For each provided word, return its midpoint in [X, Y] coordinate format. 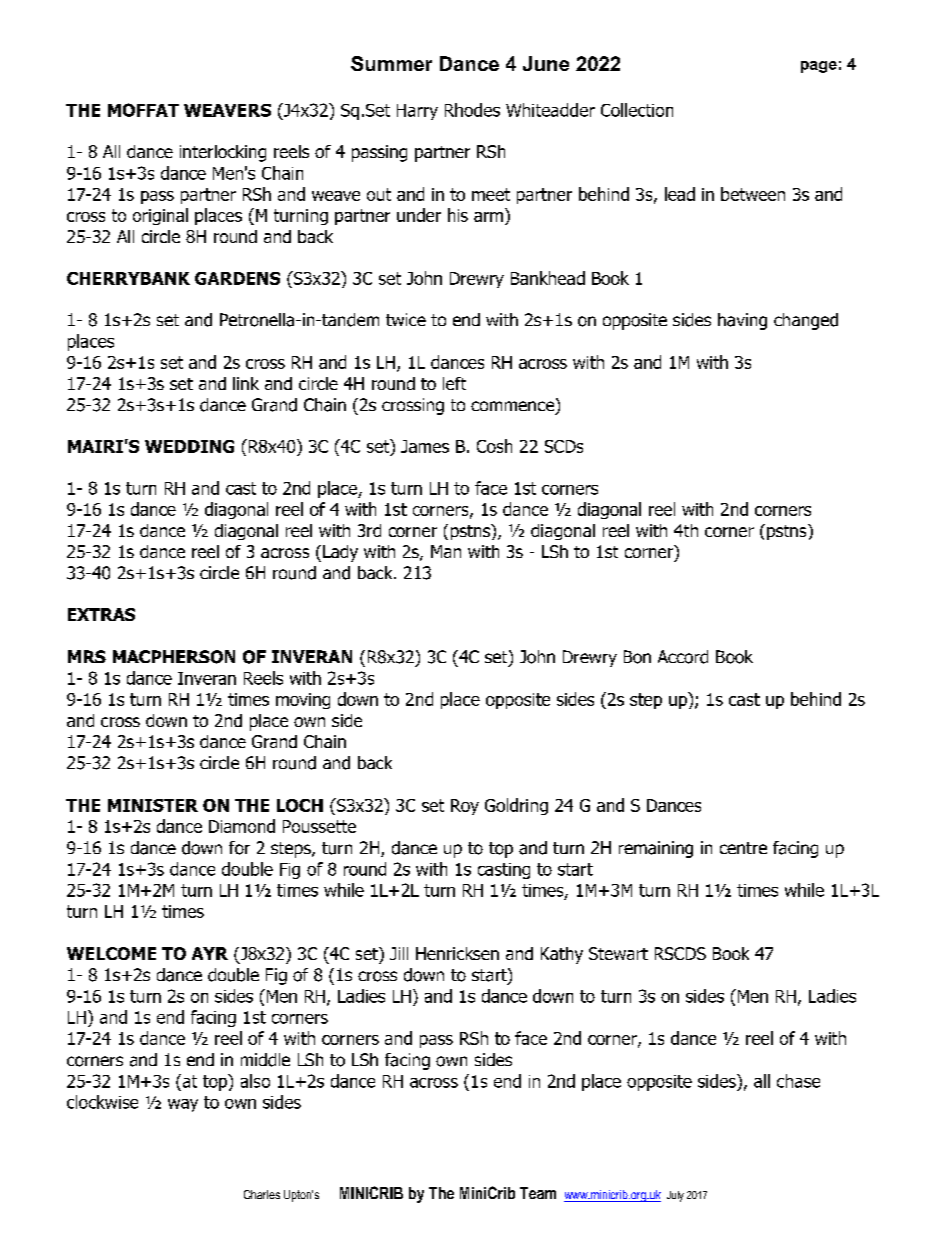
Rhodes [472, 110]
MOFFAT [143, 110]
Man [446, 551]
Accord [683, 657]
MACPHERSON [174, 657]
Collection [637, 110]
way [183, 1105]
